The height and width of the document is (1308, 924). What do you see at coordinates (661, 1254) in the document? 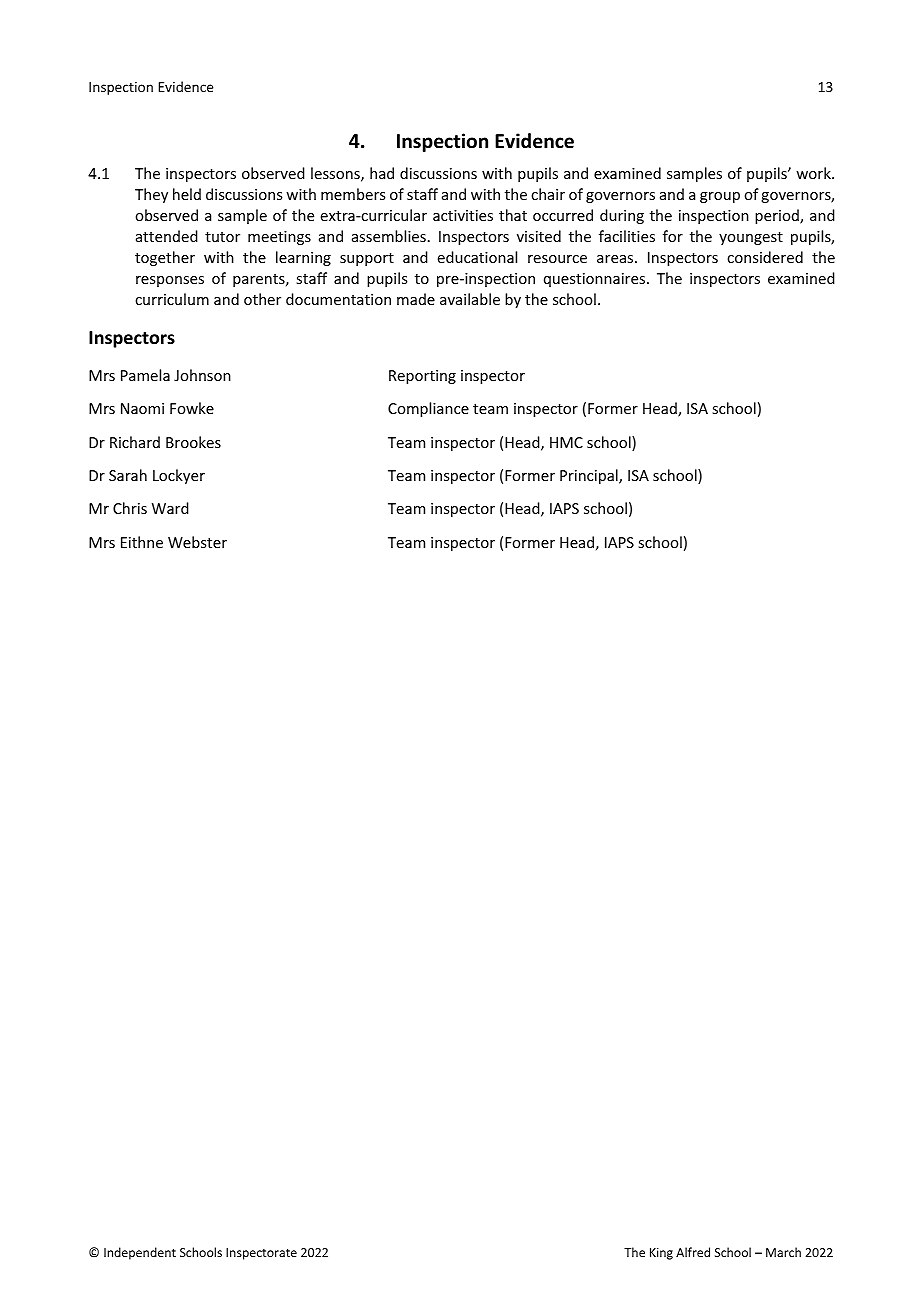
I see `King` at bounding box center [661, 1254].
